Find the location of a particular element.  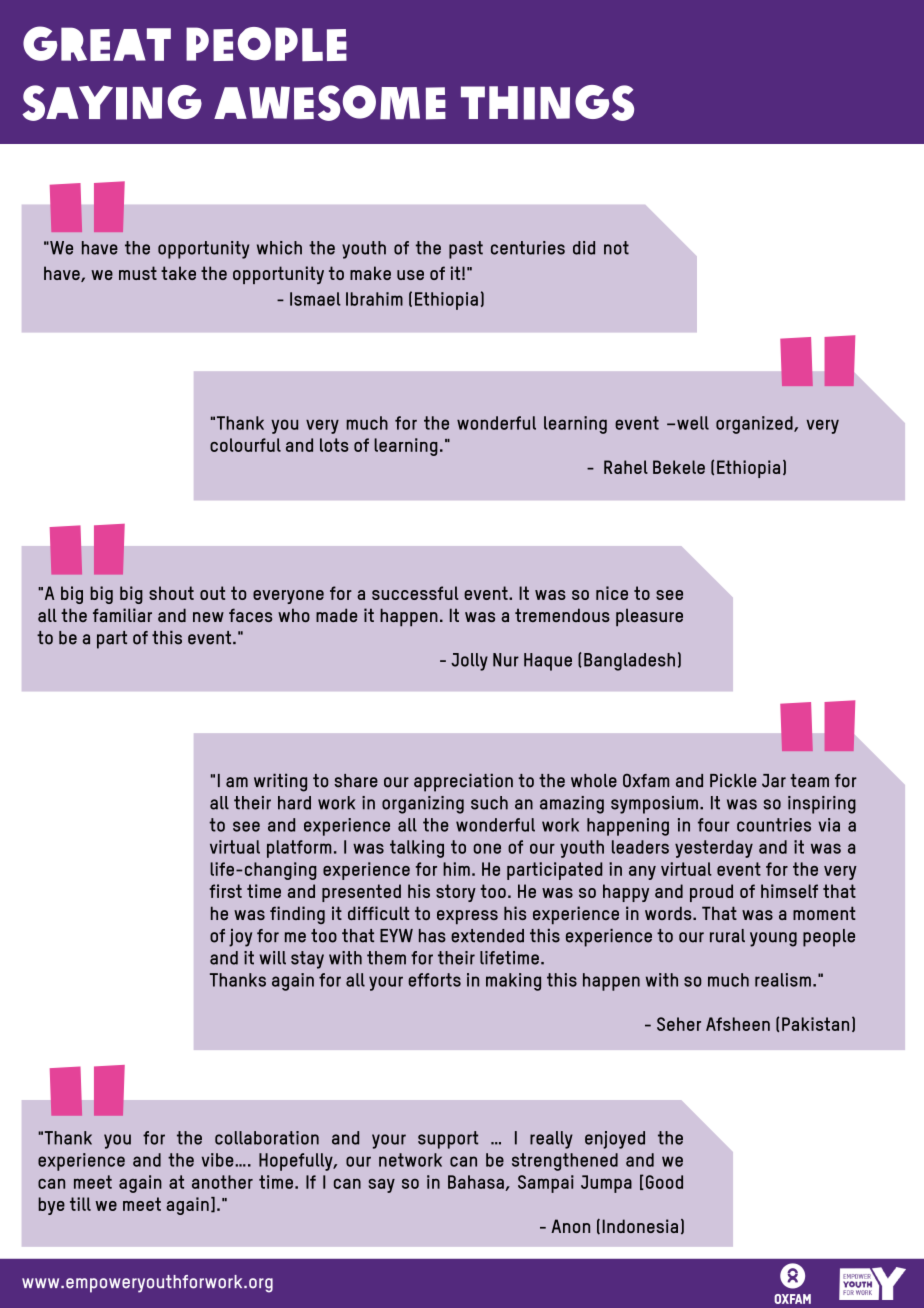

till is located at coordinates (80, 1204).
